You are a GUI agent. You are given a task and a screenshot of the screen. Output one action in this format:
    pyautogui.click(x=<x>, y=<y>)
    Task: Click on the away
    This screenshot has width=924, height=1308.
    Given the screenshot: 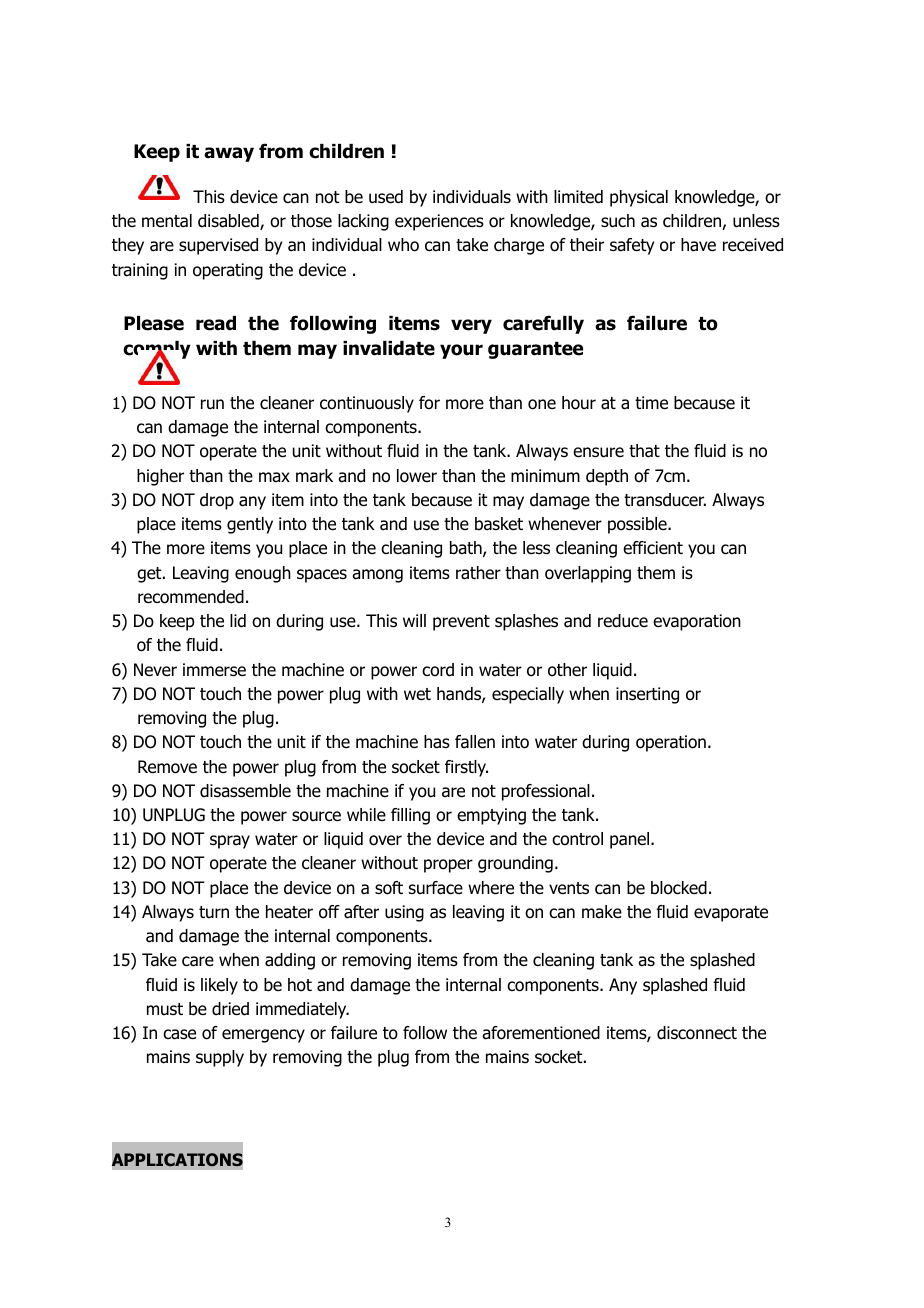 What is the action you would take?
    pyautogui.click(x=229, y=154)
